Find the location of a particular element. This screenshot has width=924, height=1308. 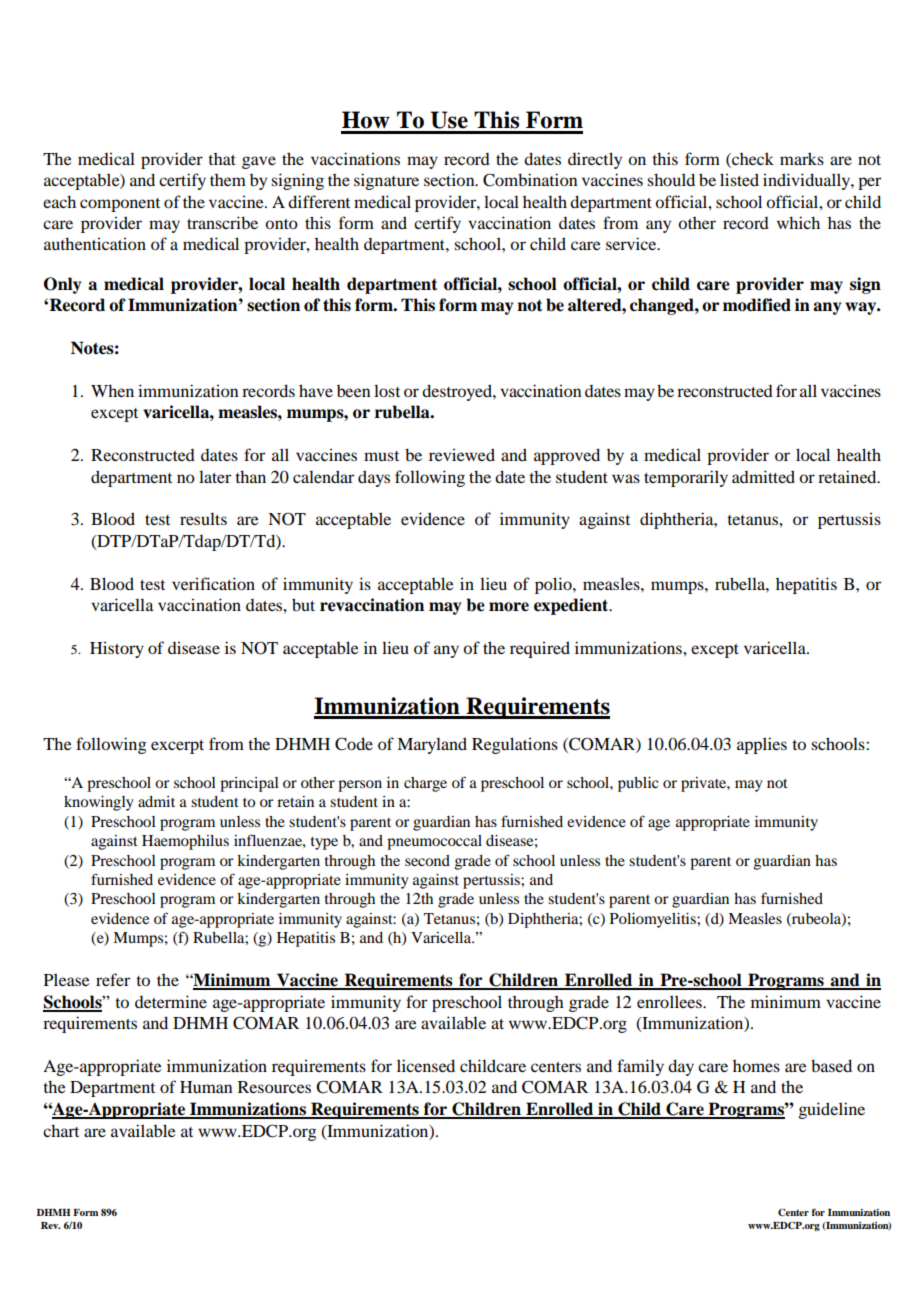

listed is located at coordinates (739, 179).
